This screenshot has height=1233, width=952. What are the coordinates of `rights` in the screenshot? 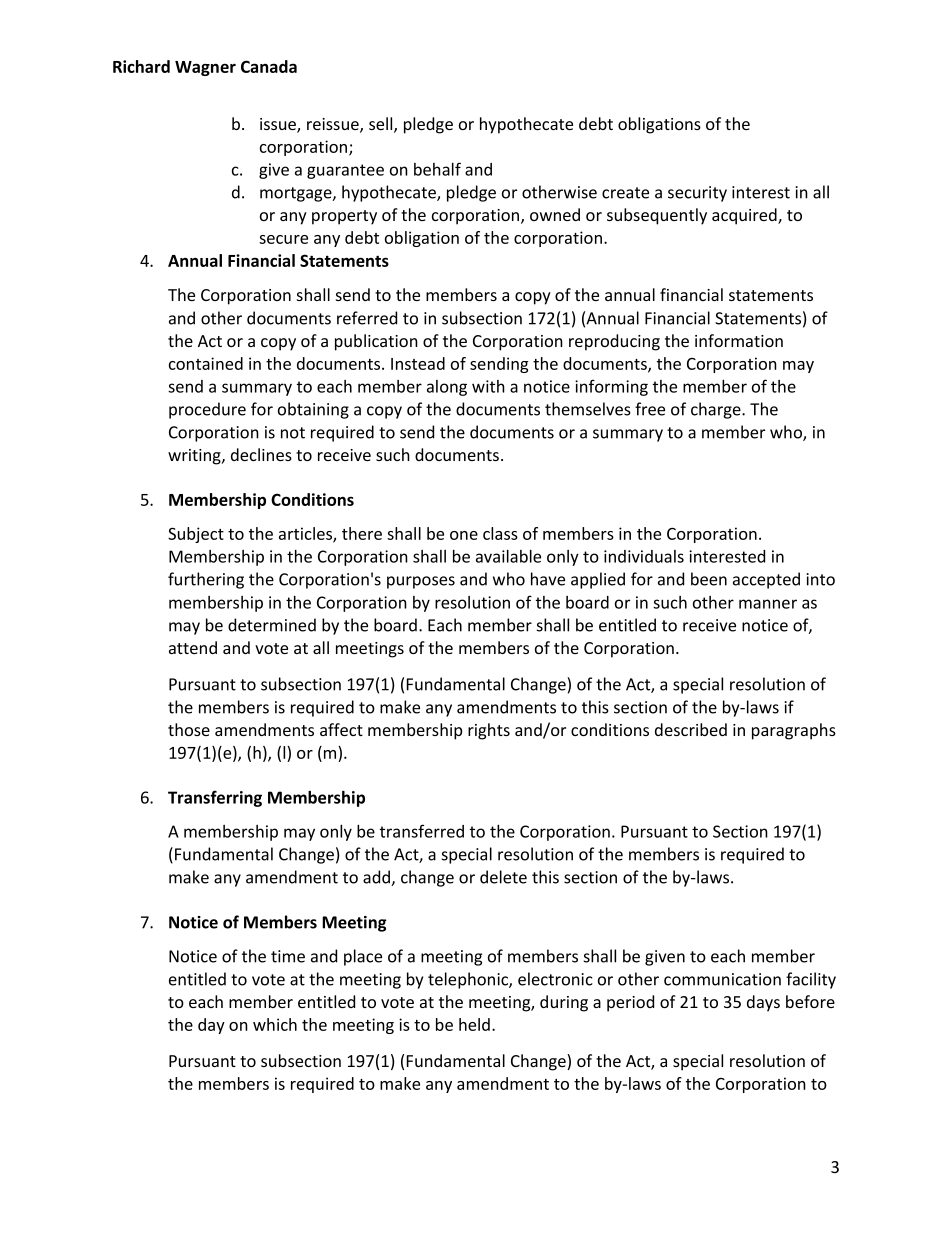 It's located at (489, 731).
